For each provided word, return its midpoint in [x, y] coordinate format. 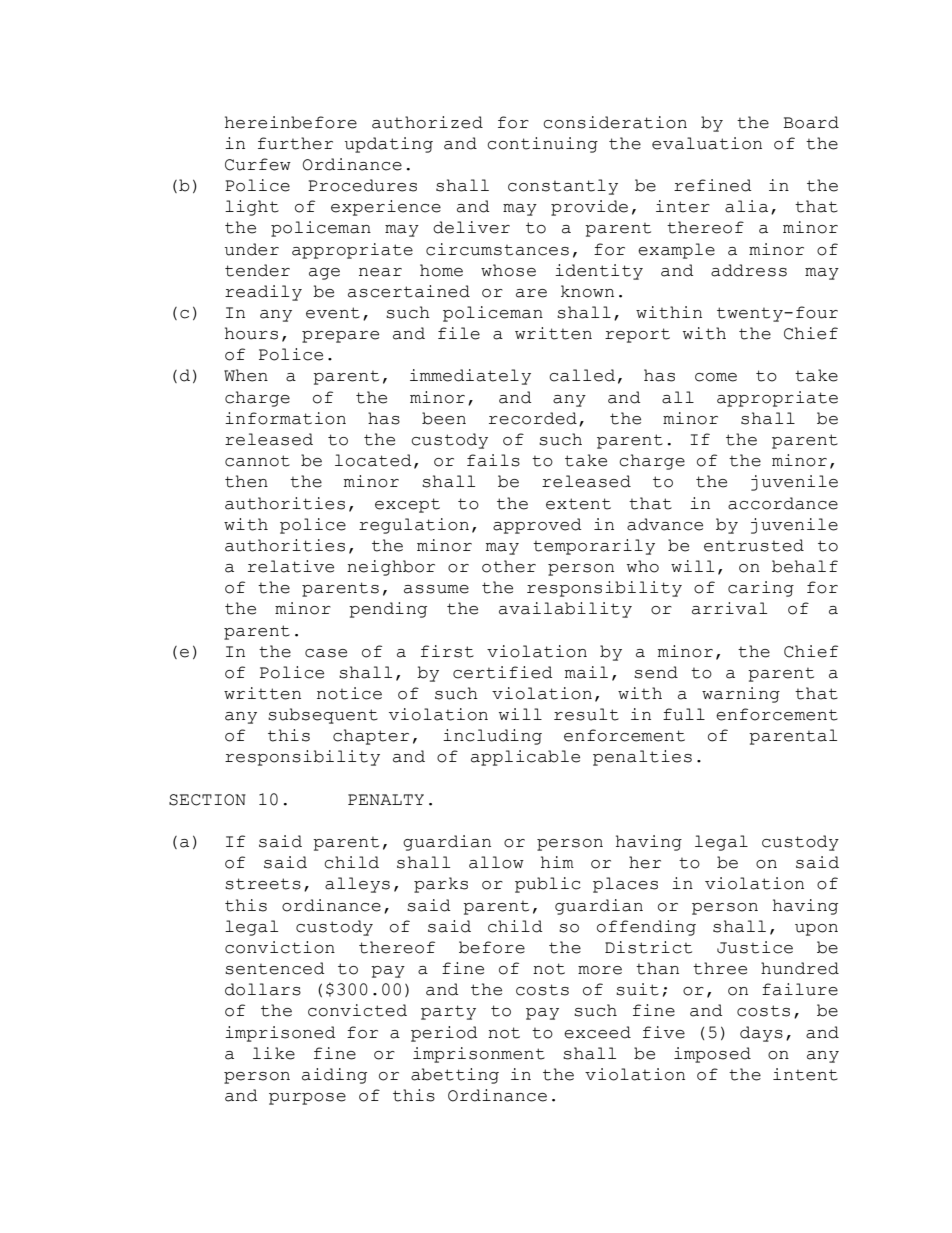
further [295, 143]
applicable [525, 758]
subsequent [323, 716]
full [684, 714]
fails [493, 460]
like [274, 1053]
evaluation [707, 143]
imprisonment [479, 1055]
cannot [257, 461]
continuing [542, 145]
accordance [783, 503]
